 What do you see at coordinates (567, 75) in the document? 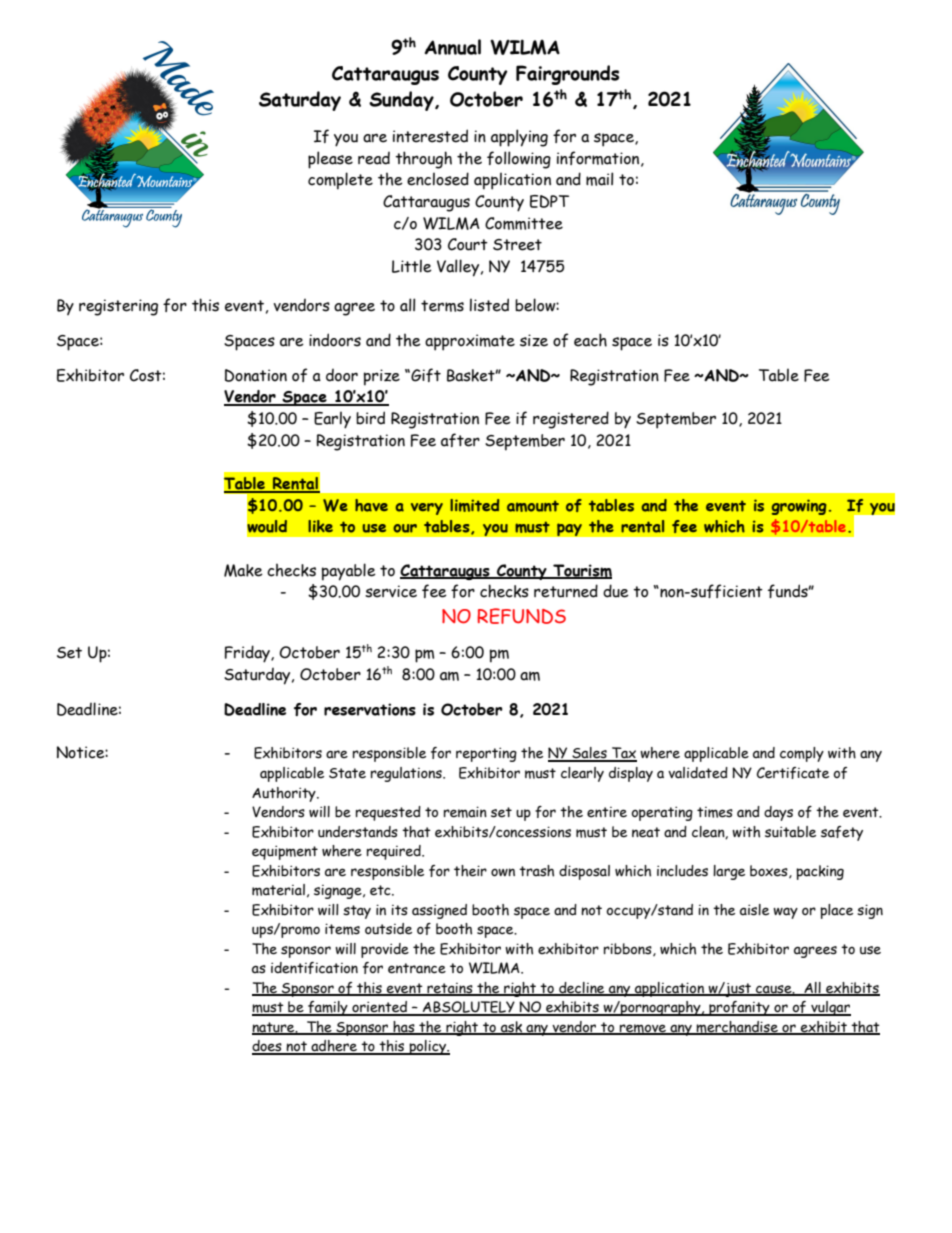
I see `Fairgrounds` at bounding box center [567, 75].
